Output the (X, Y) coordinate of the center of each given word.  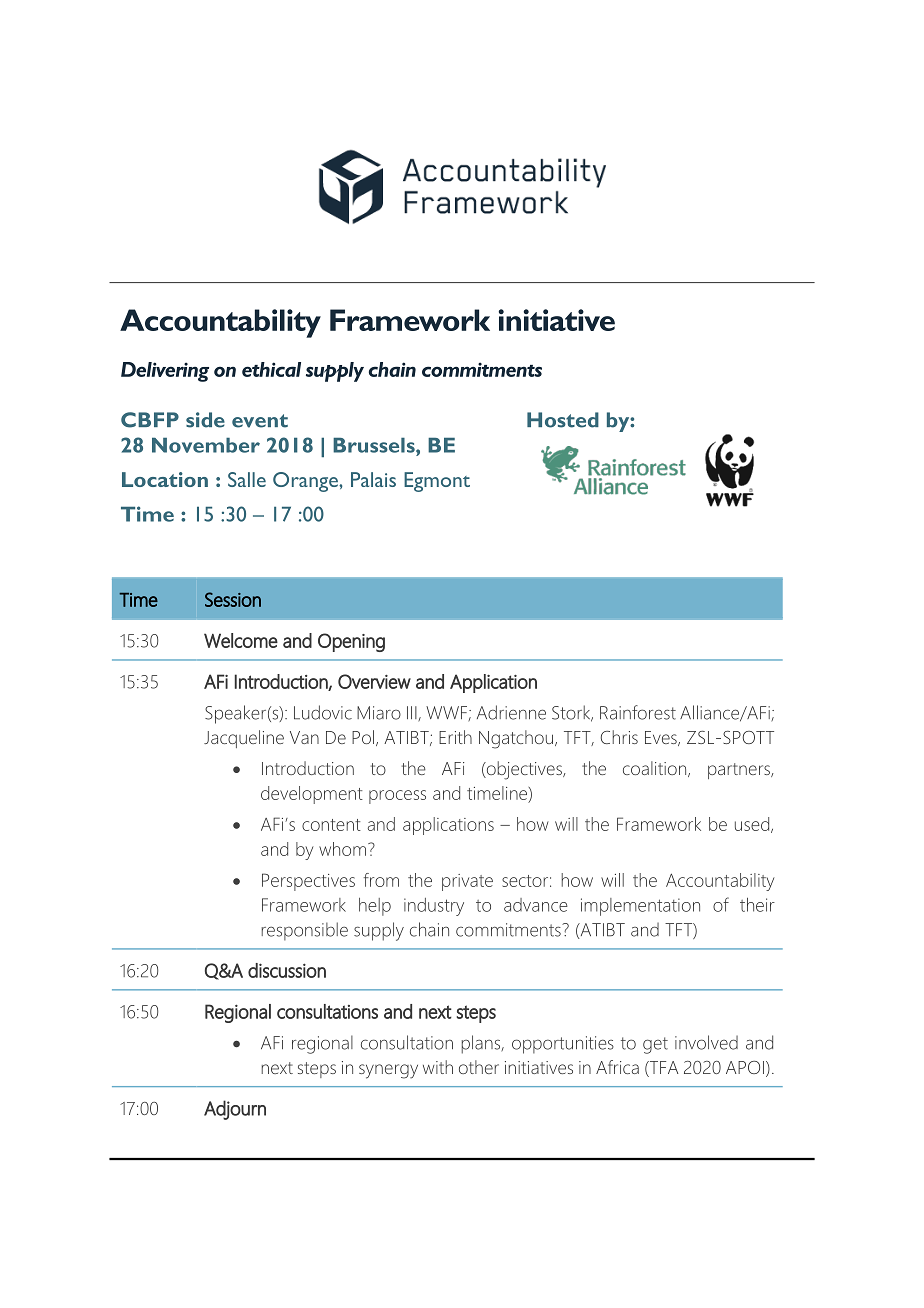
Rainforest (638, 712)
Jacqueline (244, 739)
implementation (640, 907)
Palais (373, 479)
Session (233, 599)
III (413, 713)
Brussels (375, 445)
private (467, 882)
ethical (271, 369)
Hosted (563, 420)
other (479, 1067)
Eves (662, 738)
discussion (287, 970)
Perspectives (308, 882)
